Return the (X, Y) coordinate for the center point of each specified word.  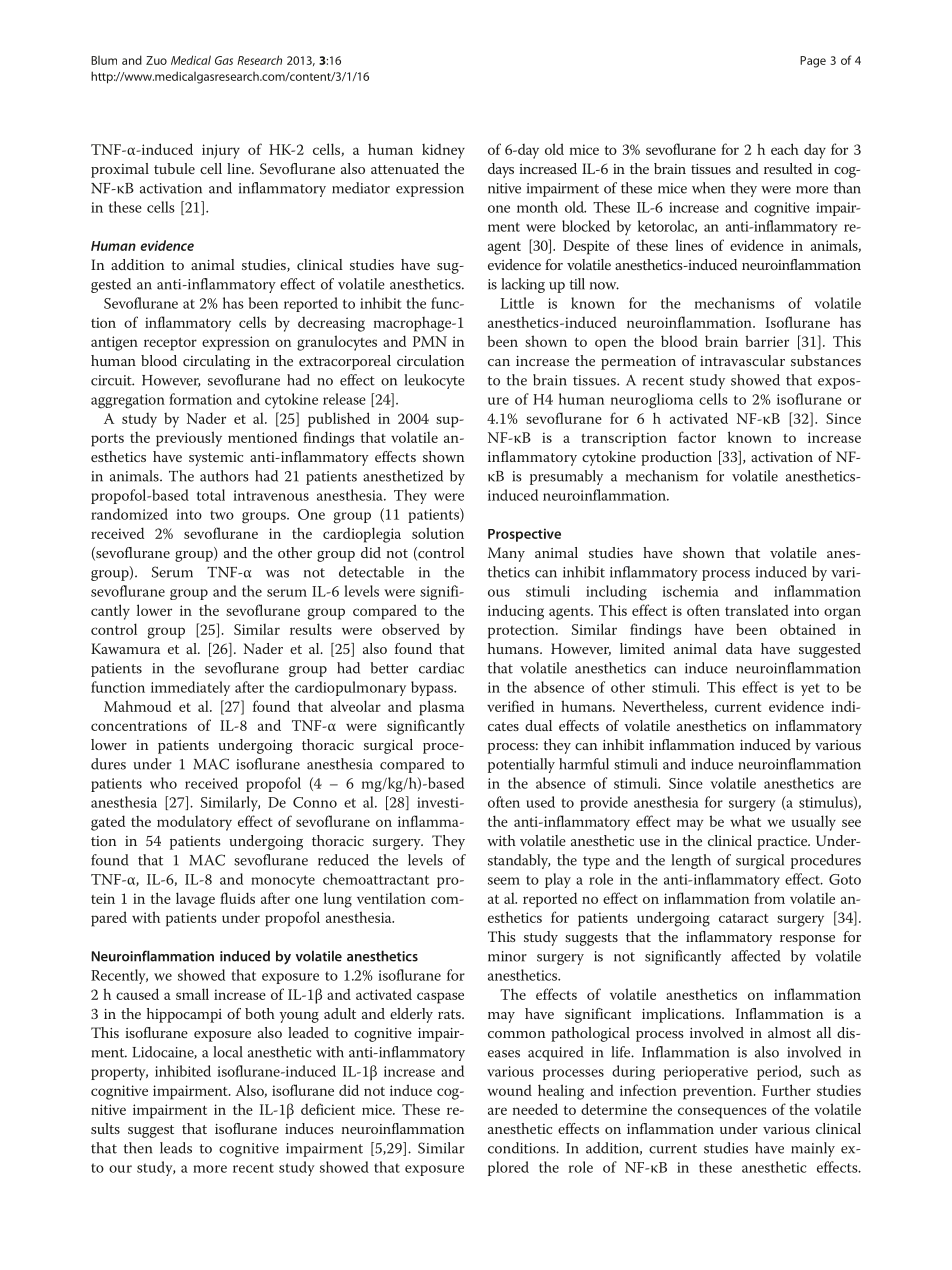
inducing (516, 612)
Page (813, 62)
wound (509, 1090)
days (501, 170)
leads (176, 1148)
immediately (190, 688)
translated (757, 610)
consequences (722, 1113)
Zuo (156, 60)
